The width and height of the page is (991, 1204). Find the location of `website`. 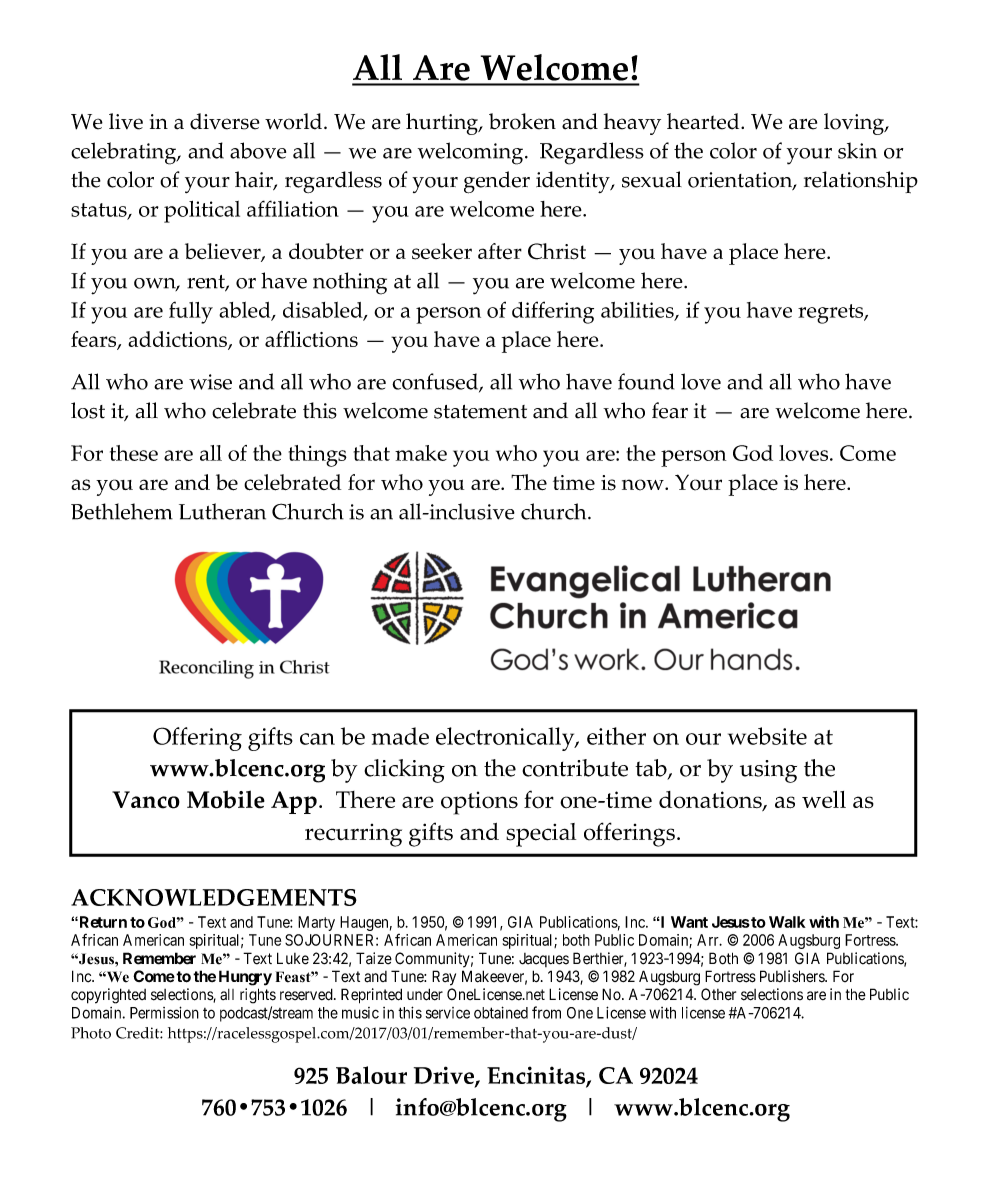

website is located at coordinates (767, 736).
